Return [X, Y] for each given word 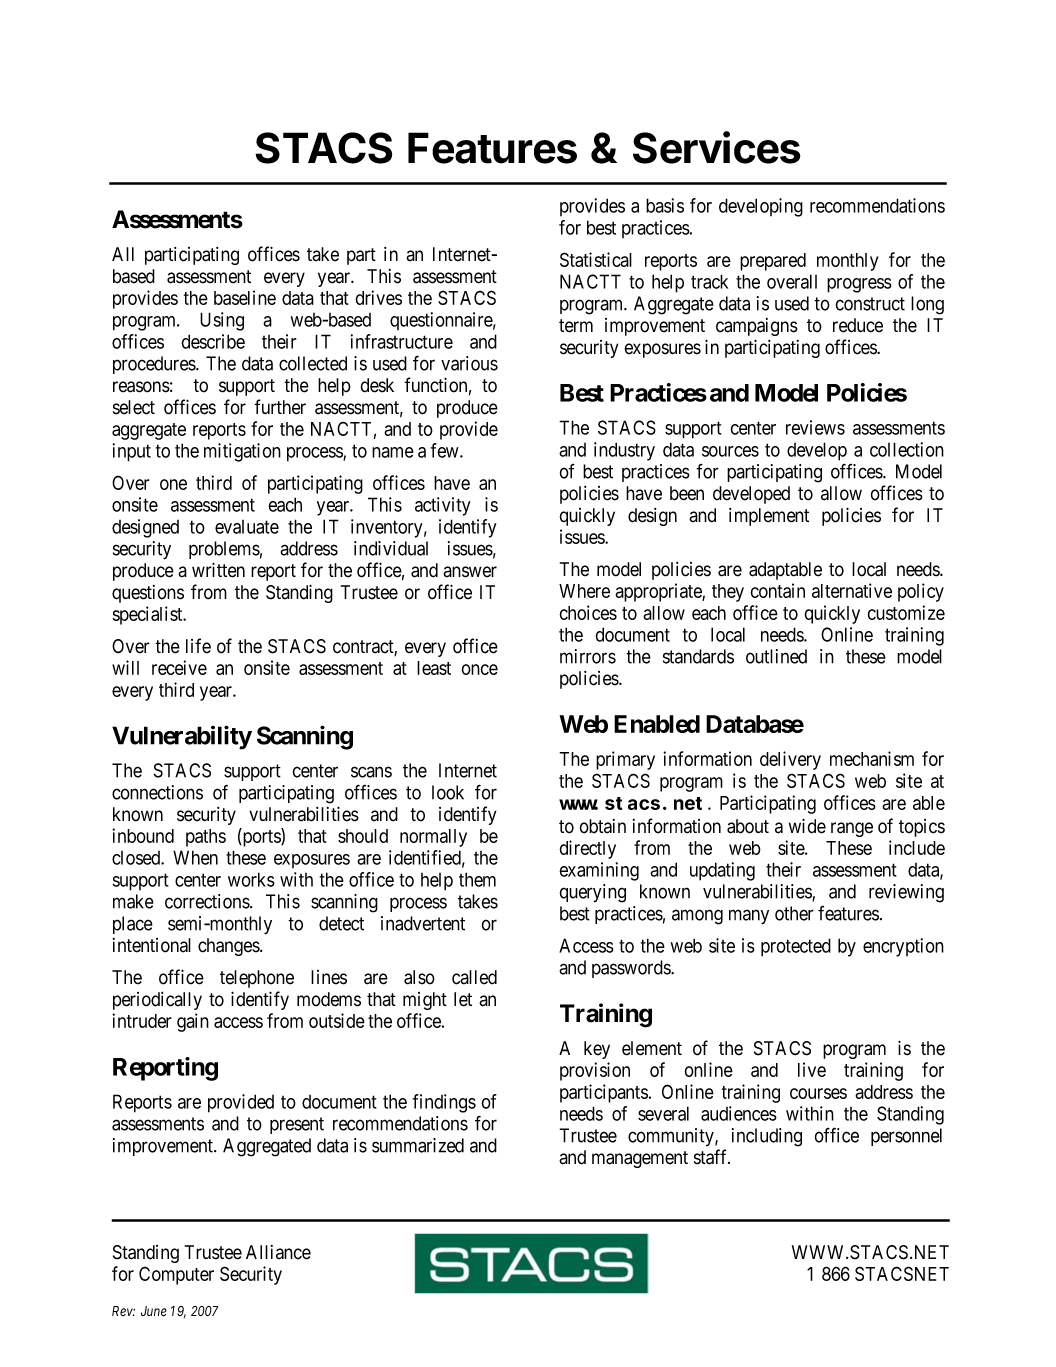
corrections [208, 901]
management [640, 1159]
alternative [852, 590]
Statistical [596, 259]
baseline [245, 297]
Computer [176, 1275]
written [218, 570]
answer [470, 572]
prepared [773, 262]
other [794, 913]
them [477, 879]
